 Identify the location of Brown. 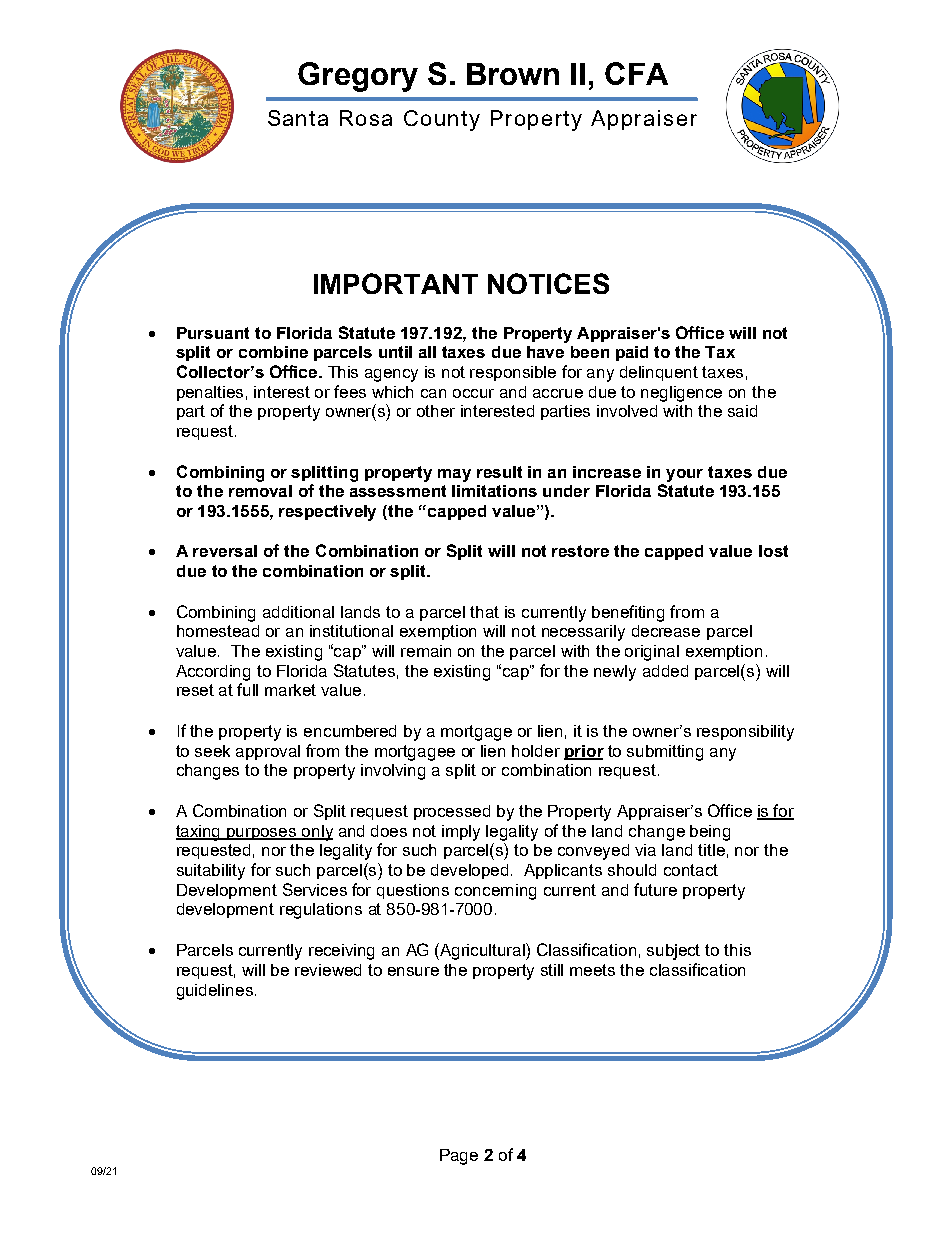
(513, 74).
